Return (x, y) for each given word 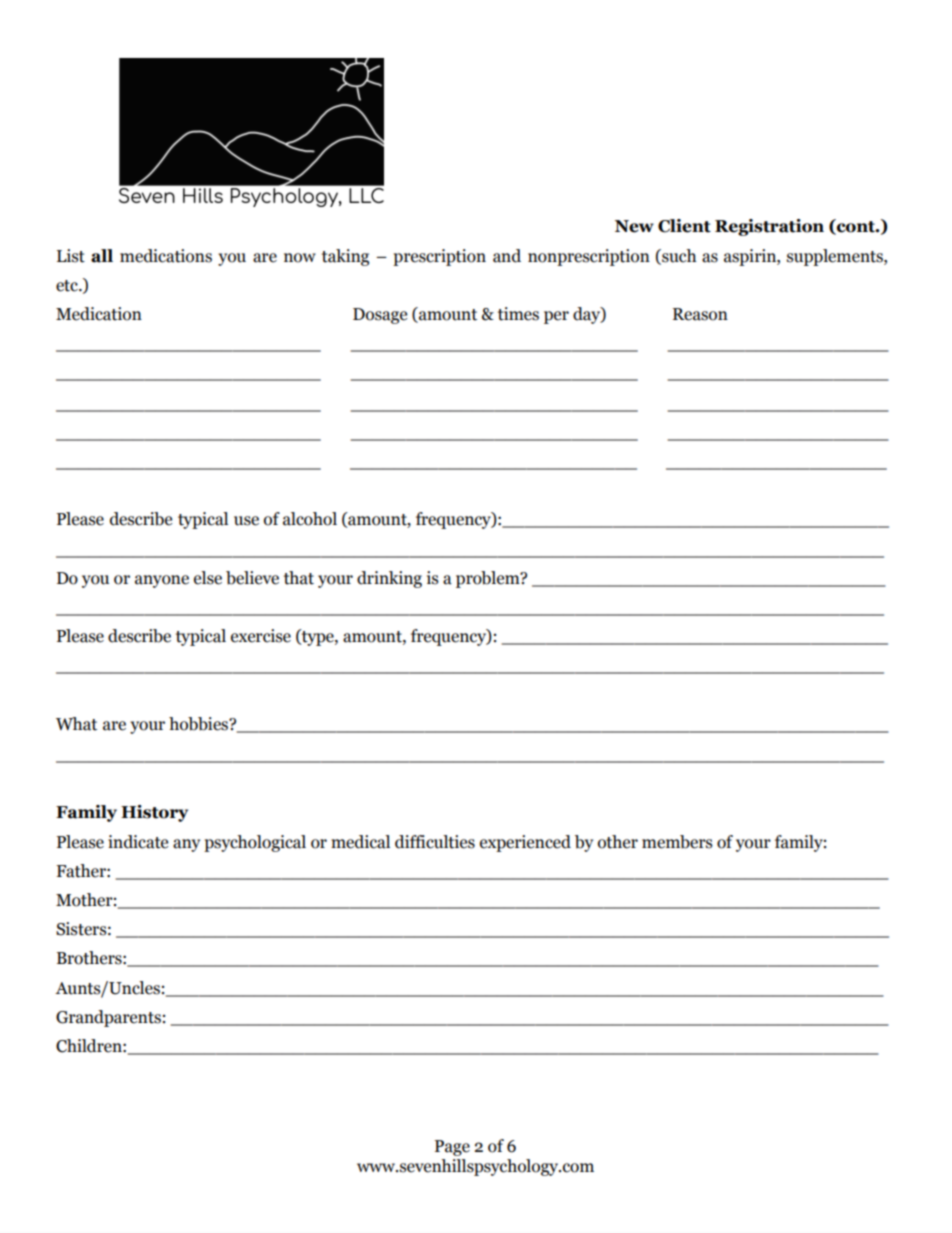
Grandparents (108, 1018)
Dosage (380, 316)
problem (489, 579)
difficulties (435, 842)
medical (360, 842)
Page (452, 1148)
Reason (700, 314)
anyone (162, 581)
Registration (769, 227)
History (154, 813)
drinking (389, 579)
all (102, 256)
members (677, 842)
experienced (525, 843)
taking (345, 257)
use (246, 521)
